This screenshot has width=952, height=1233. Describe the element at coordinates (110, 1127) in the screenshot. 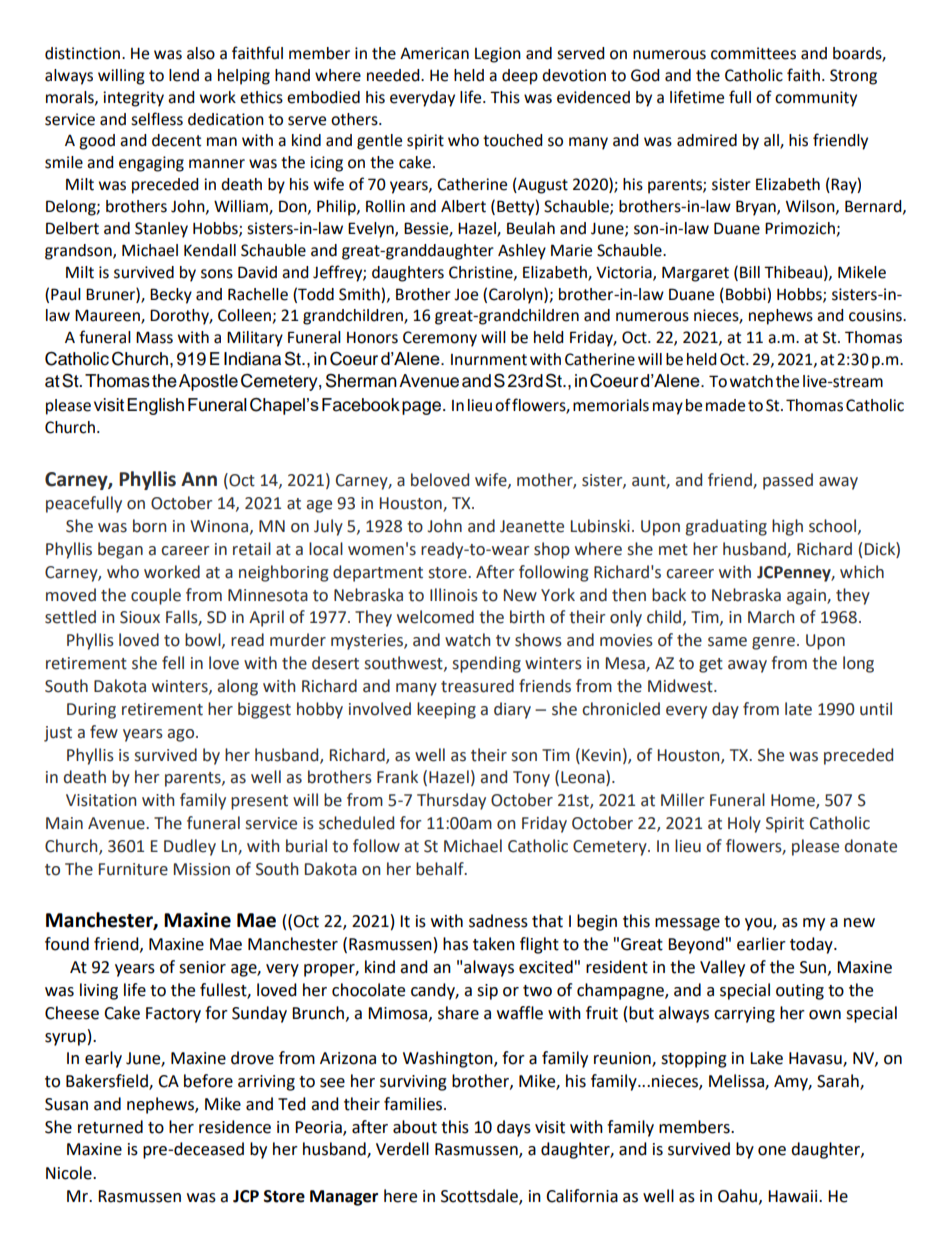

I see `returned` at that location.
